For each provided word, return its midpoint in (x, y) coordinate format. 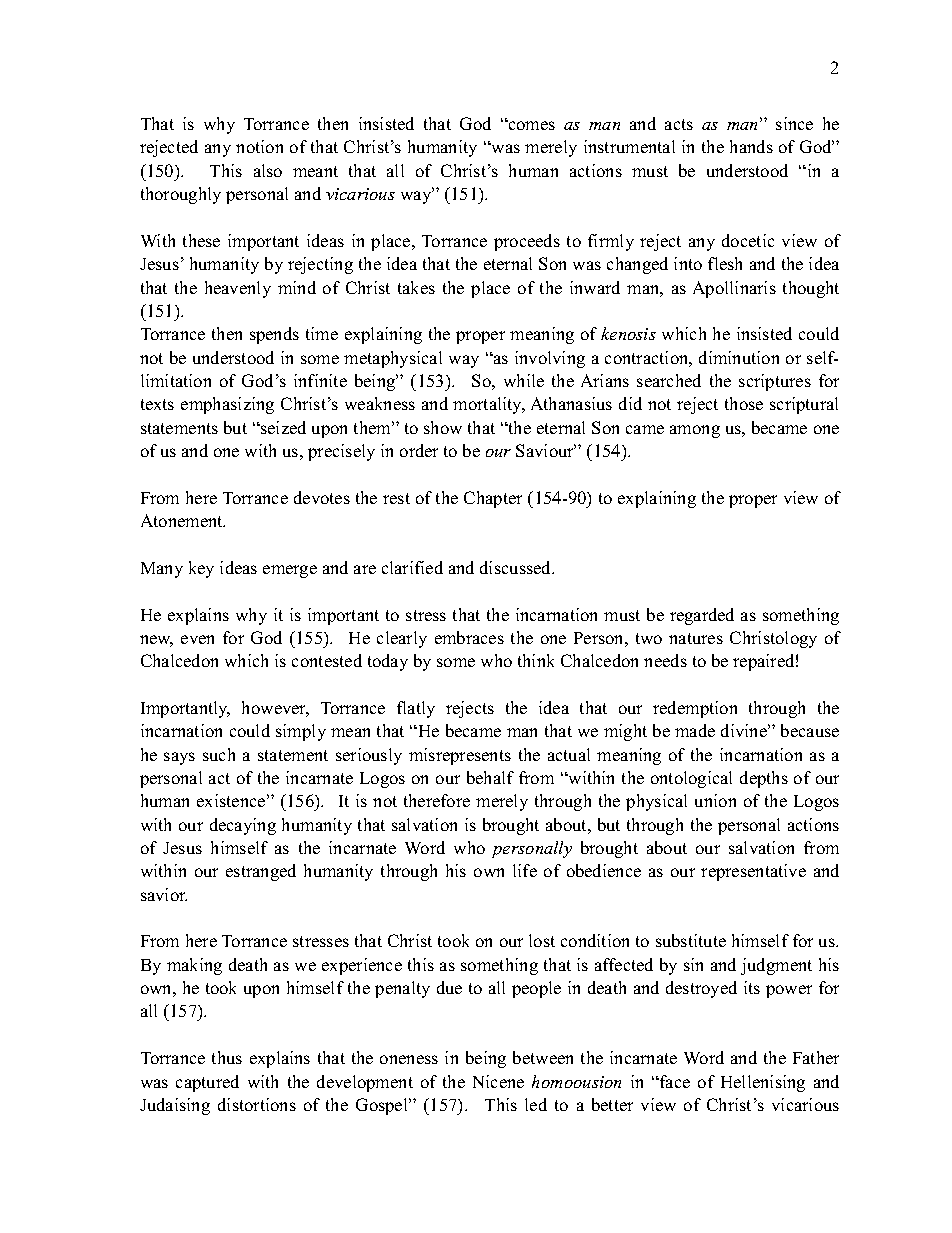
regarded (702, 616)
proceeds (527, 242)
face (674, 1081)
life (525, 870)
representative (753, 872)
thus (227, 1057)
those (744, 403)
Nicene (498, 1081)
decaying (243, 826)
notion (259, 146)
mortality (489, 405)
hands (751, 146)
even (197, 639)
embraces (469, 637)
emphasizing (227, 405)
